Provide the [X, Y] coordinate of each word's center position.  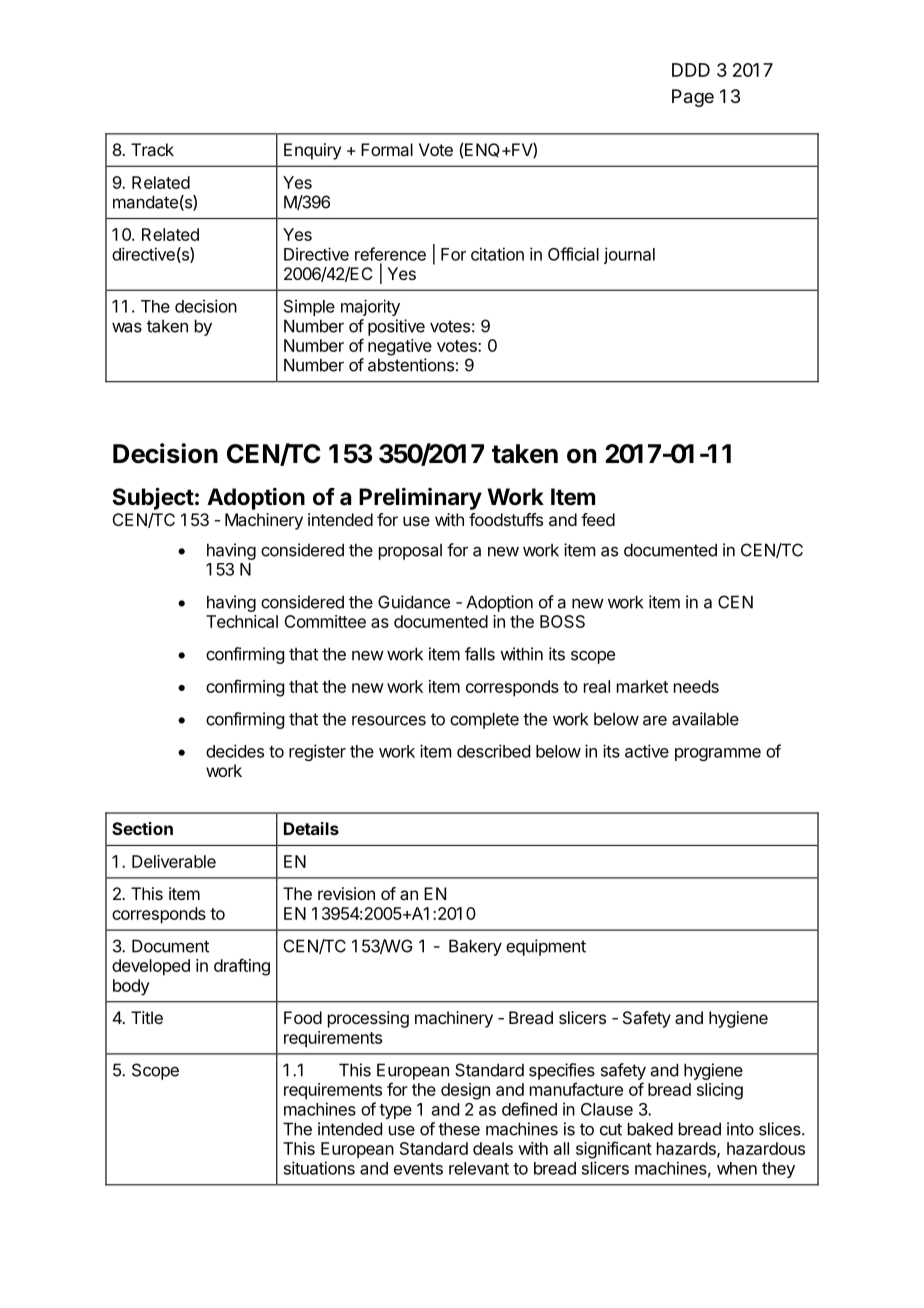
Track [152, 149]
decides [235, 751]
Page [693, 98]
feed [598, 519]
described [493, 751]
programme [718, 754]
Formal [387, 149]
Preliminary [420, 499]
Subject [153, 498]
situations [319, 1168]
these [459, 1129]
